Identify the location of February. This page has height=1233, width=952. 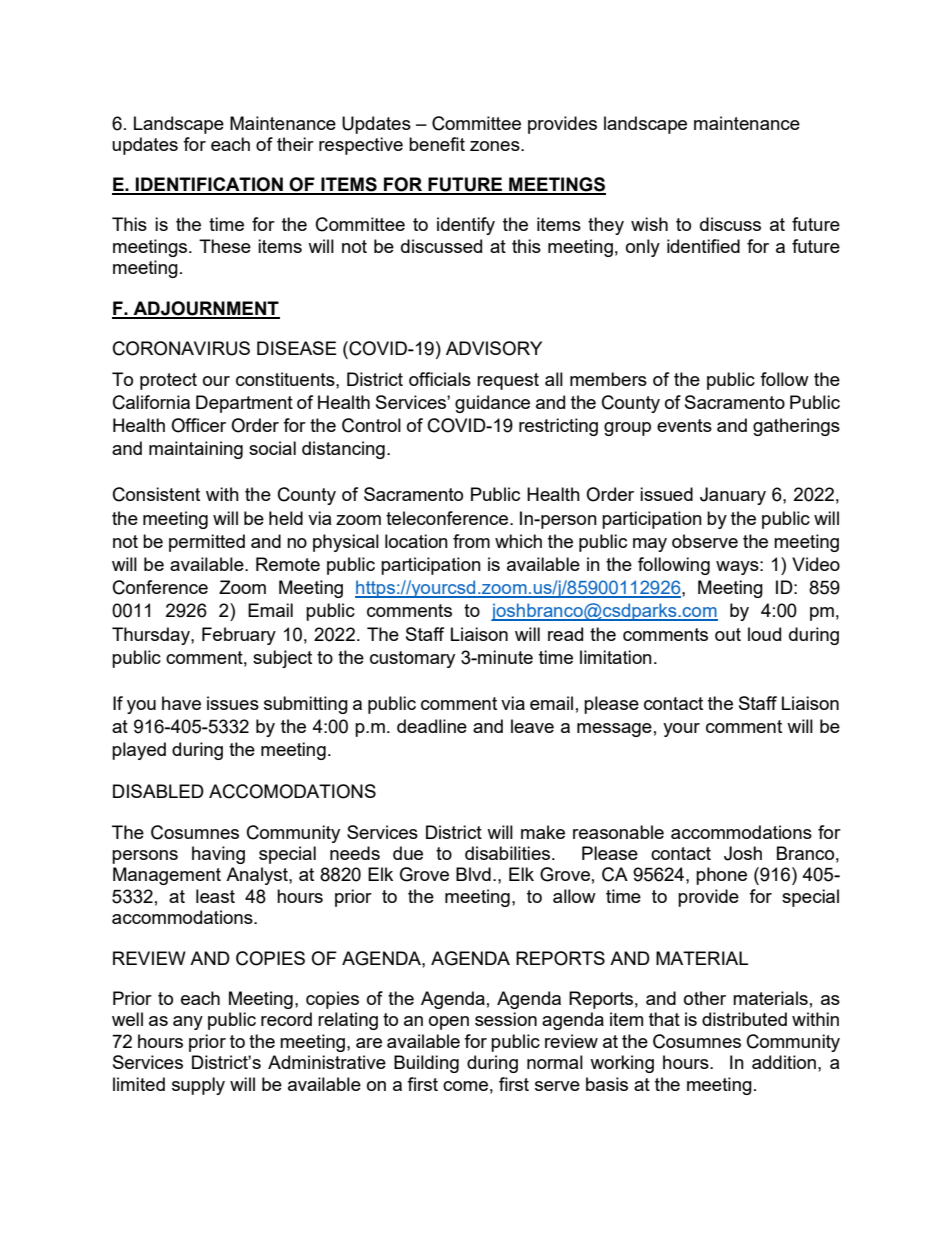
(239, 636).
